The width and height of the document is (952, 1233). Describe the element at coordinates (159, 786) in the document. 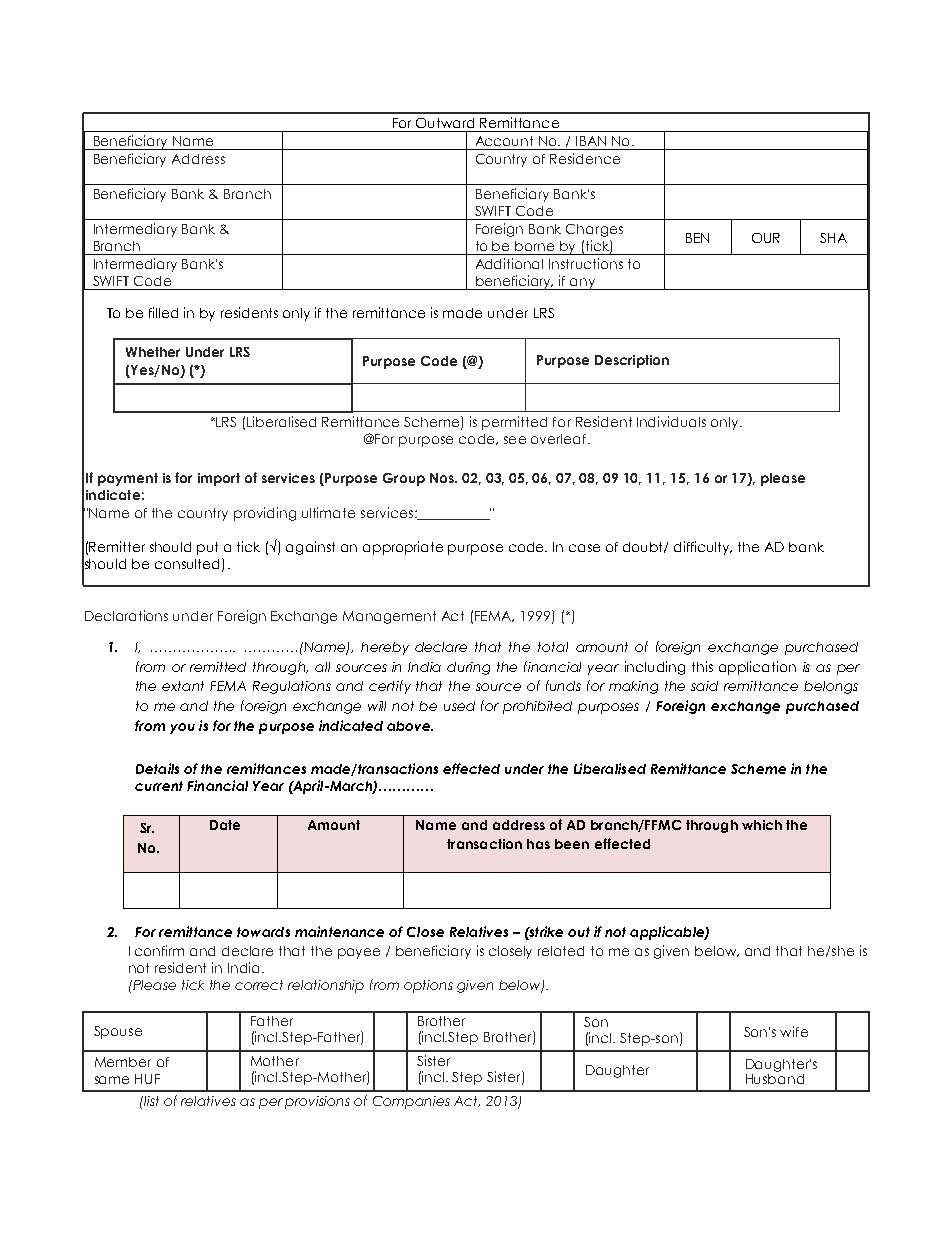

I see `current` at that location.
